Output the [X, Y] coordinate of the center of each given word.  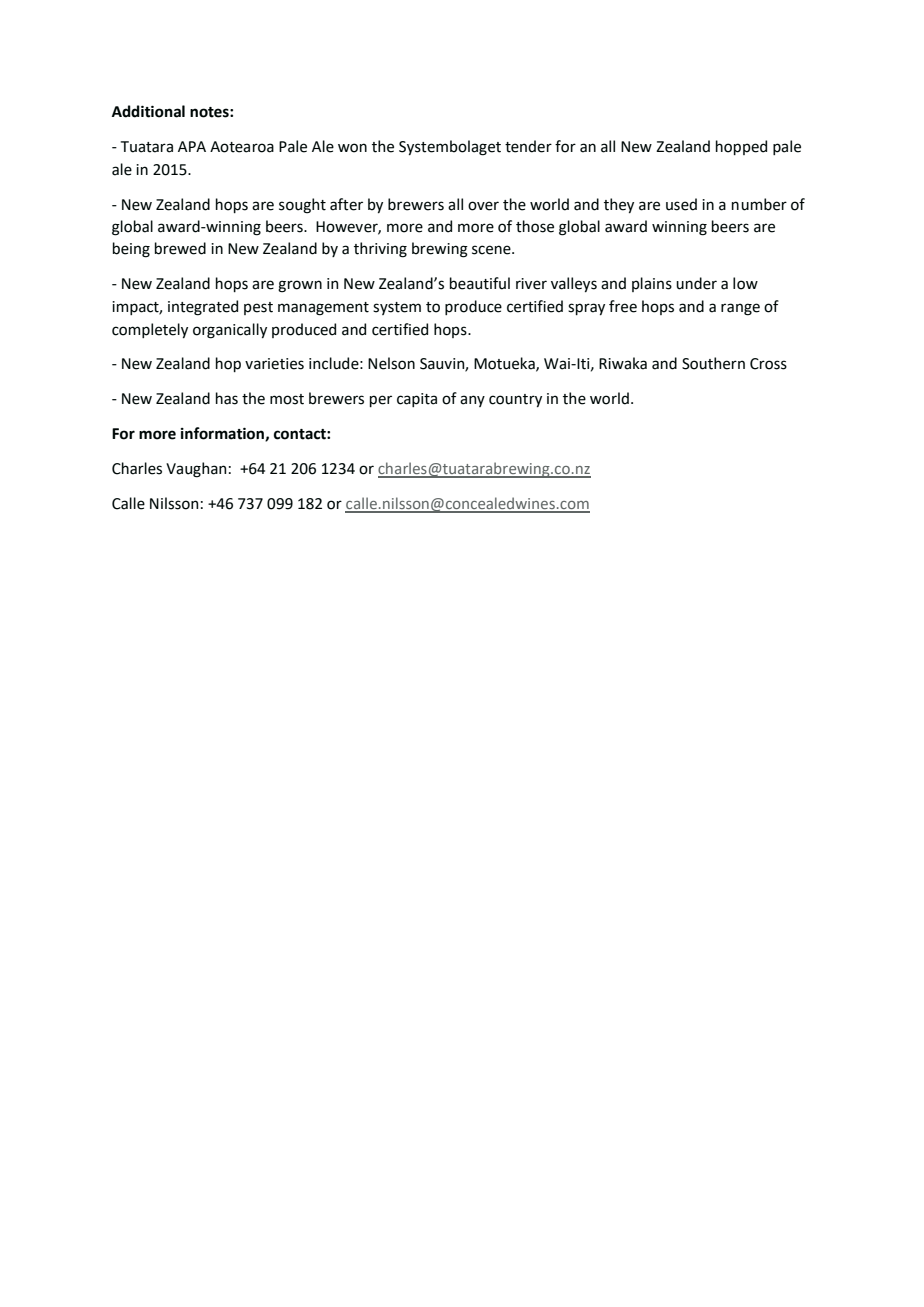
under [696, 283]
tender [528, 146]
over [483, 206]
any [472, 401]
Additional [148, 111]
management [323, 309]
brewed [180, 248]
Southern [713, 363]
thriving [380, 250]
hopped [741, 147]
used [681, 204]
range [740, 309]
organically [230, 331]
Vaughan [196, 470]
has [227, 398]
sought [302, 206]
